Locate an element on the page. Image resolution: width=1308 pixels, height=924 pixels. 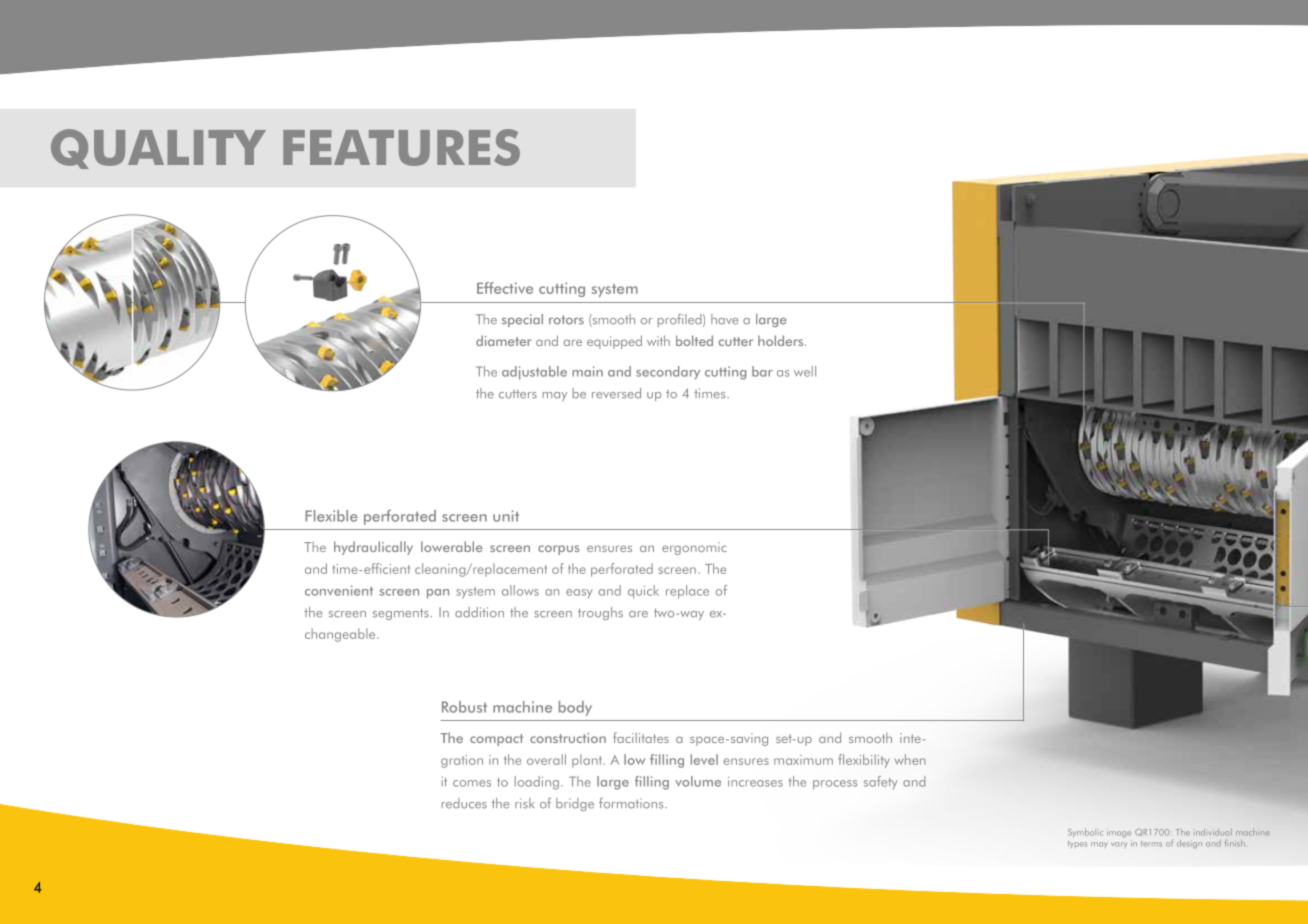
have is located at coordinates (724, 319).
